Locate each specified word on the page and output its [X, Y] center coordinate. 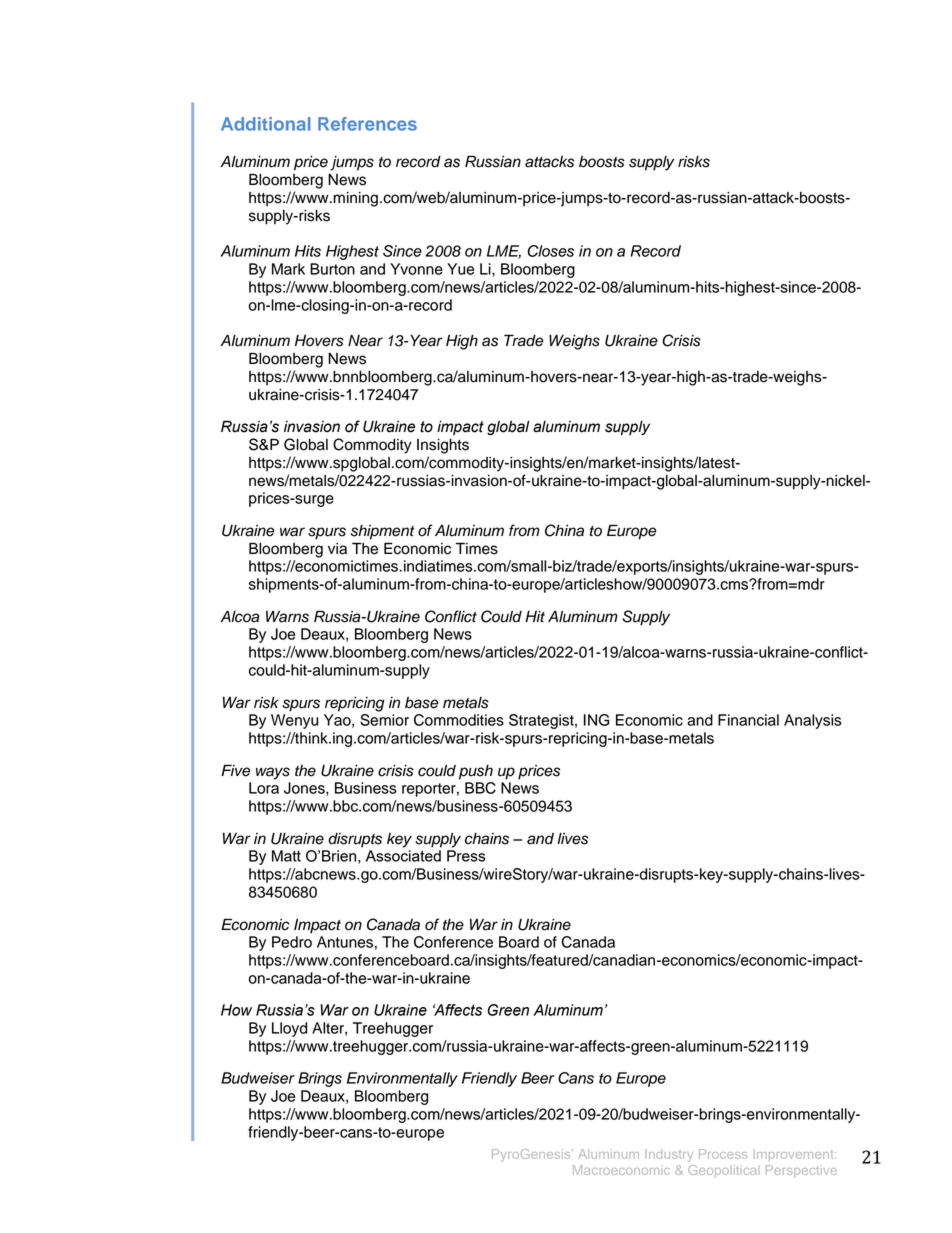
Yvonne [416, 269]
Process [723, 1154]
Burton [332, 269]
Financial [748, 720]
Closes [550, 251]
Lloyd [289, 1029]
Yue [460, 269]
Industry [669, 1155]
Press [466, 856]
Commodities [459, 720]
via [337, 549]
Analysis [813, 721]
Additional [266, 124]
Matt [286, 856]
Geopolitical [722, 1171]
